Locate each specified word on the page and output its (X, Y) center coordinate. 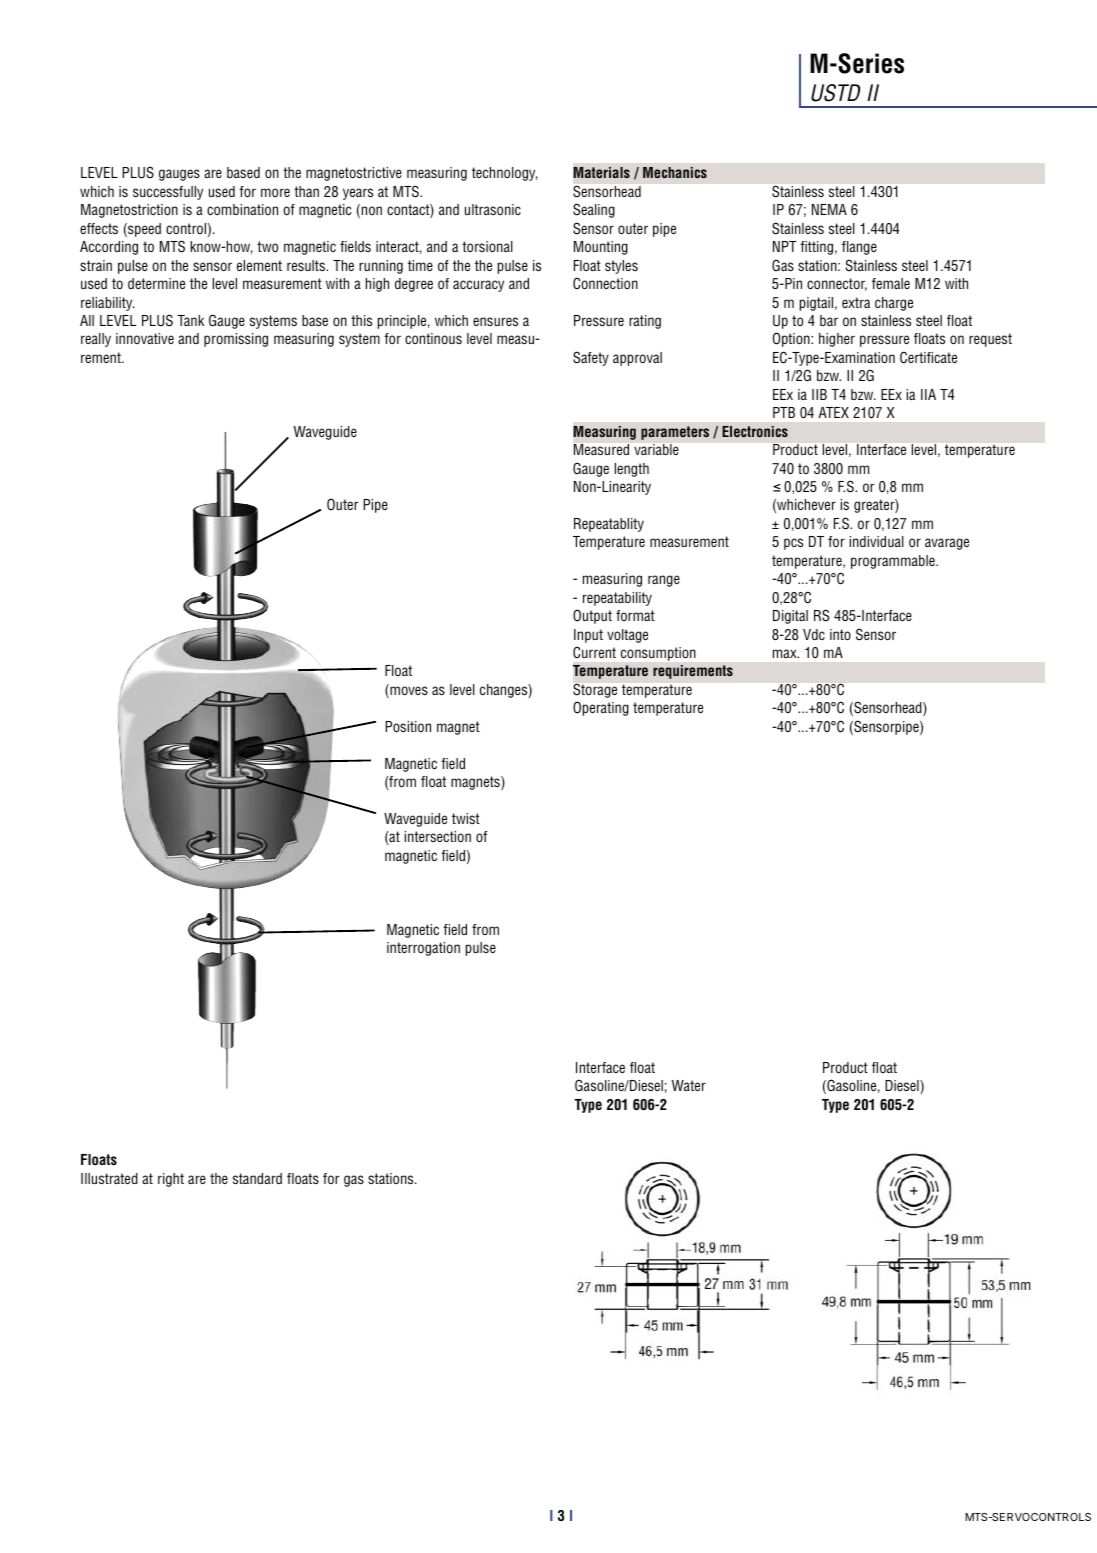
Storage (595, 691)
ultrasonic (493, 209)
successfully (168, 193)
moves (408, 691)
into (840, 634)
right (171, 1180)
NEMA (829, 209)
